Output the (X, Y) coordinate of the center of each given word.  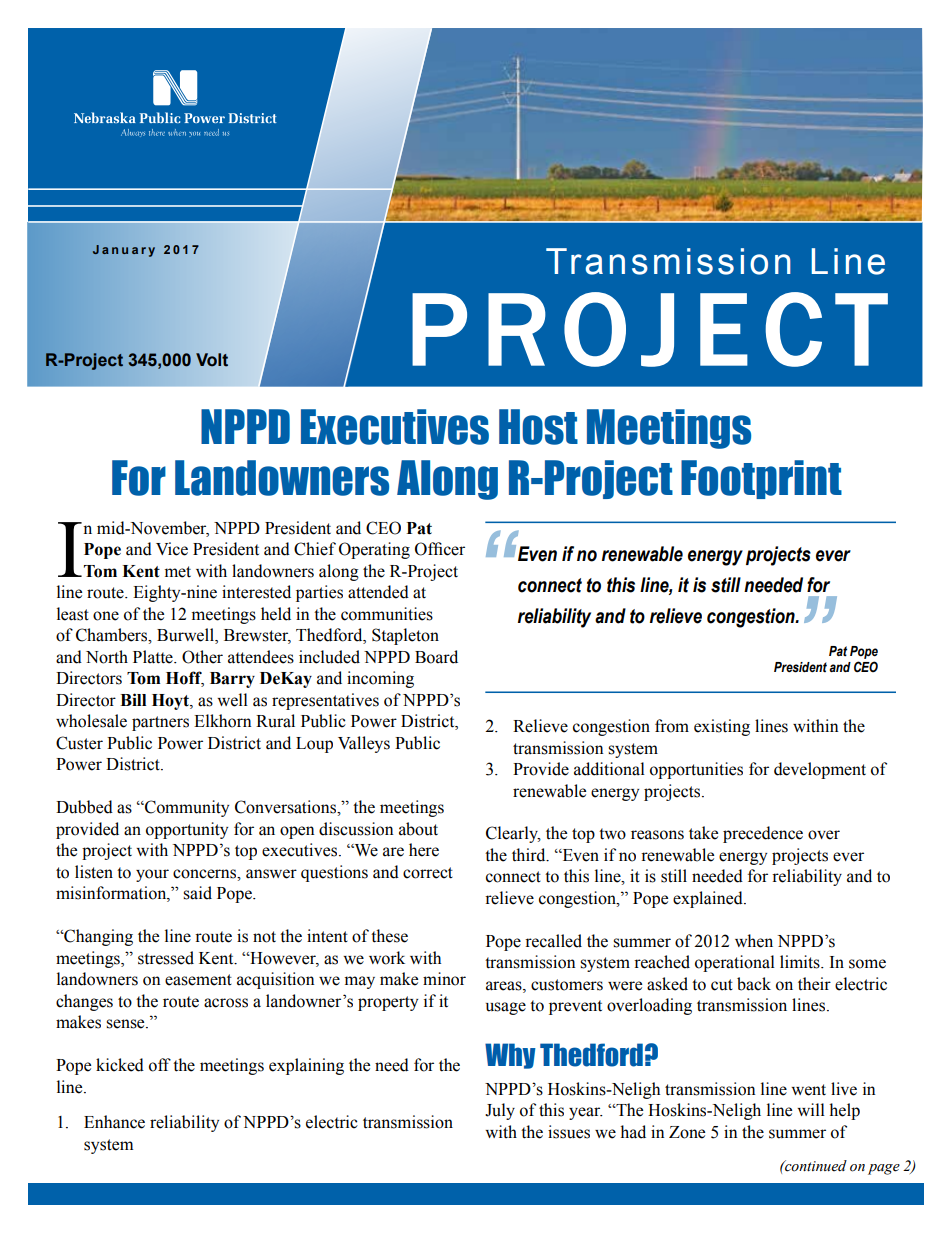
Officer (440, 549)
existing (722, 727)
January (124, 251)
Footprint (761, 479)
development (820, 770)
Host (538, 427)
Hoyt (171, 702)
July (500, 1111)
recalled (553, 941)
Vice (172, 549)
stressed (166, 958)
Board (436, 657)
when (754, 941)
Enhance (114, 1122)
